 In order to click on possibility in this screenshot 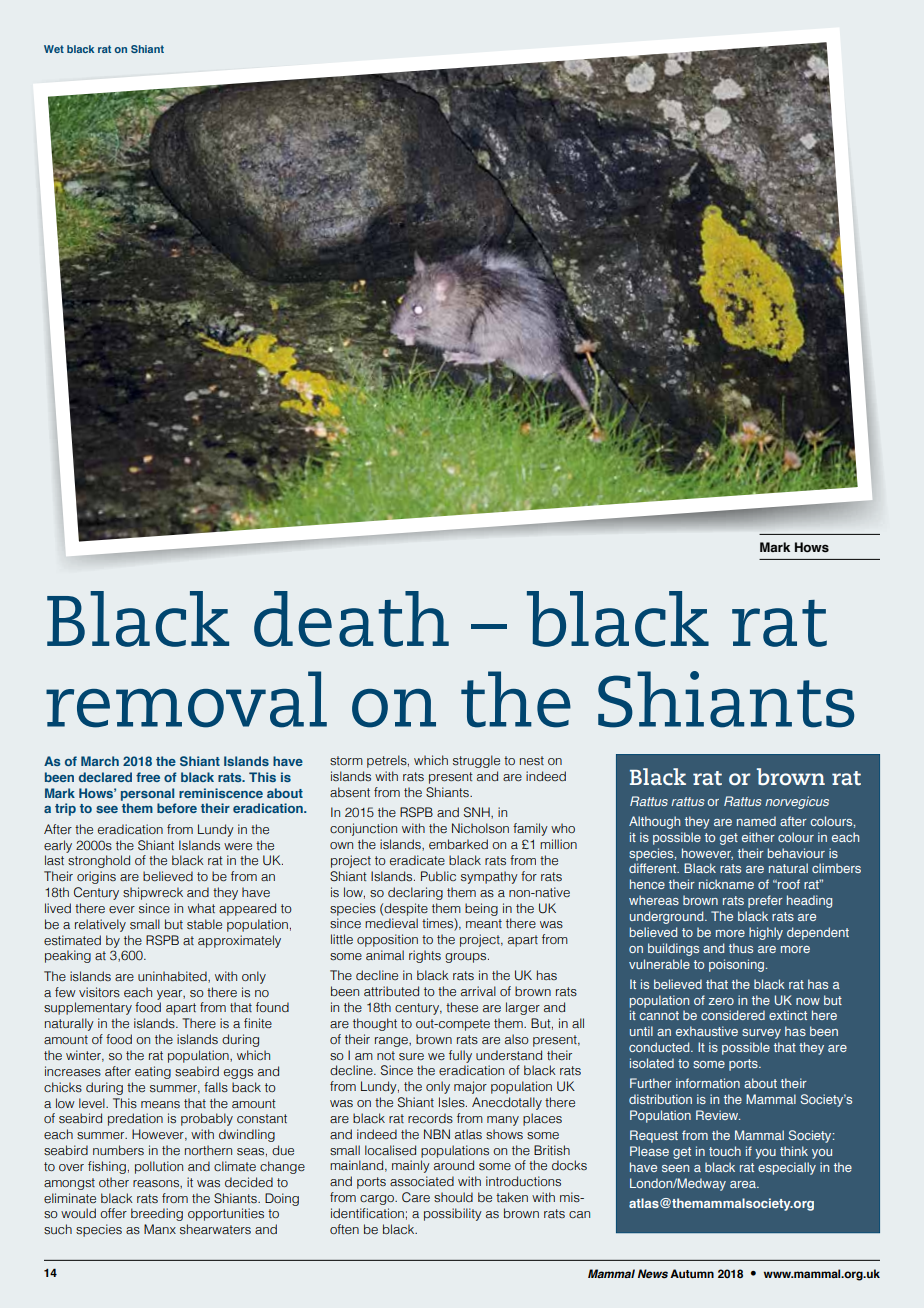, I will do `click(453, 1214)`.
